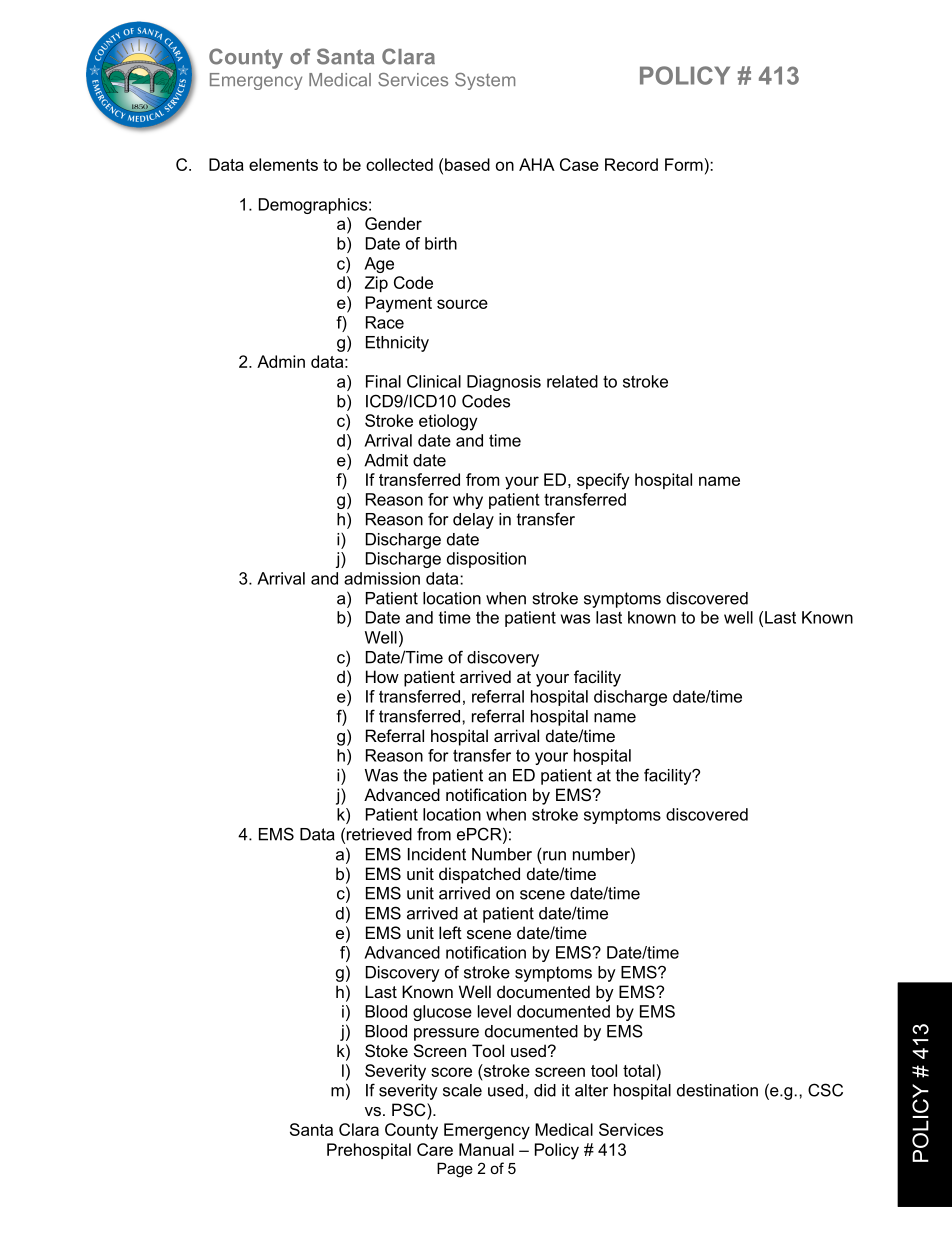  I want to click on disposition, so click(486, 560).
